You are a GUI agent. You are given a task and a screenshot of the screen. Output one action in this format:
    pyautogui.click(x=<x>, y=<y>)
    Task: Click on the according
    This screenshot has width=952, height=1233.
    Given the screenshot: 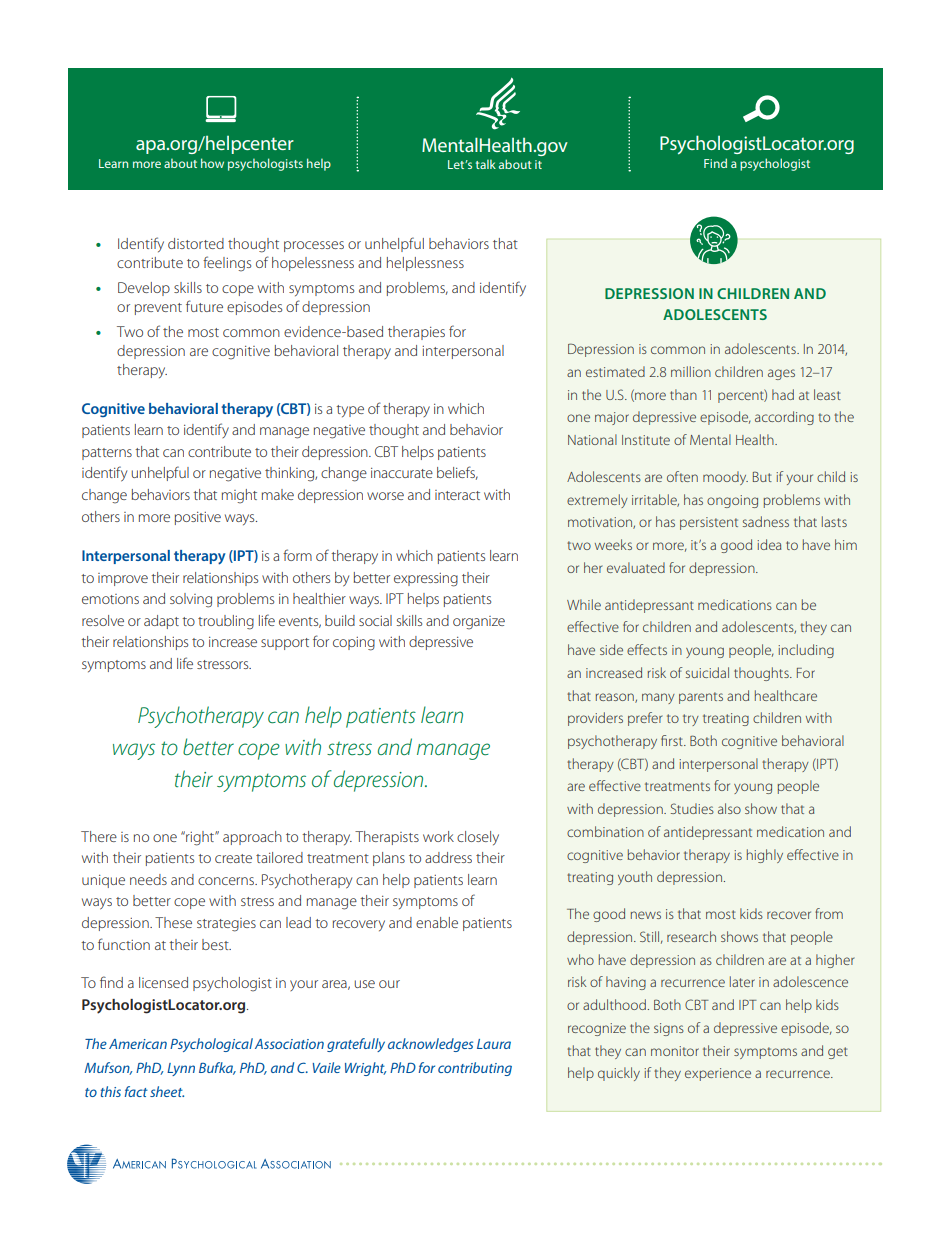 What is the action you would take?
    pyautogui.click(x=784, y=418)
